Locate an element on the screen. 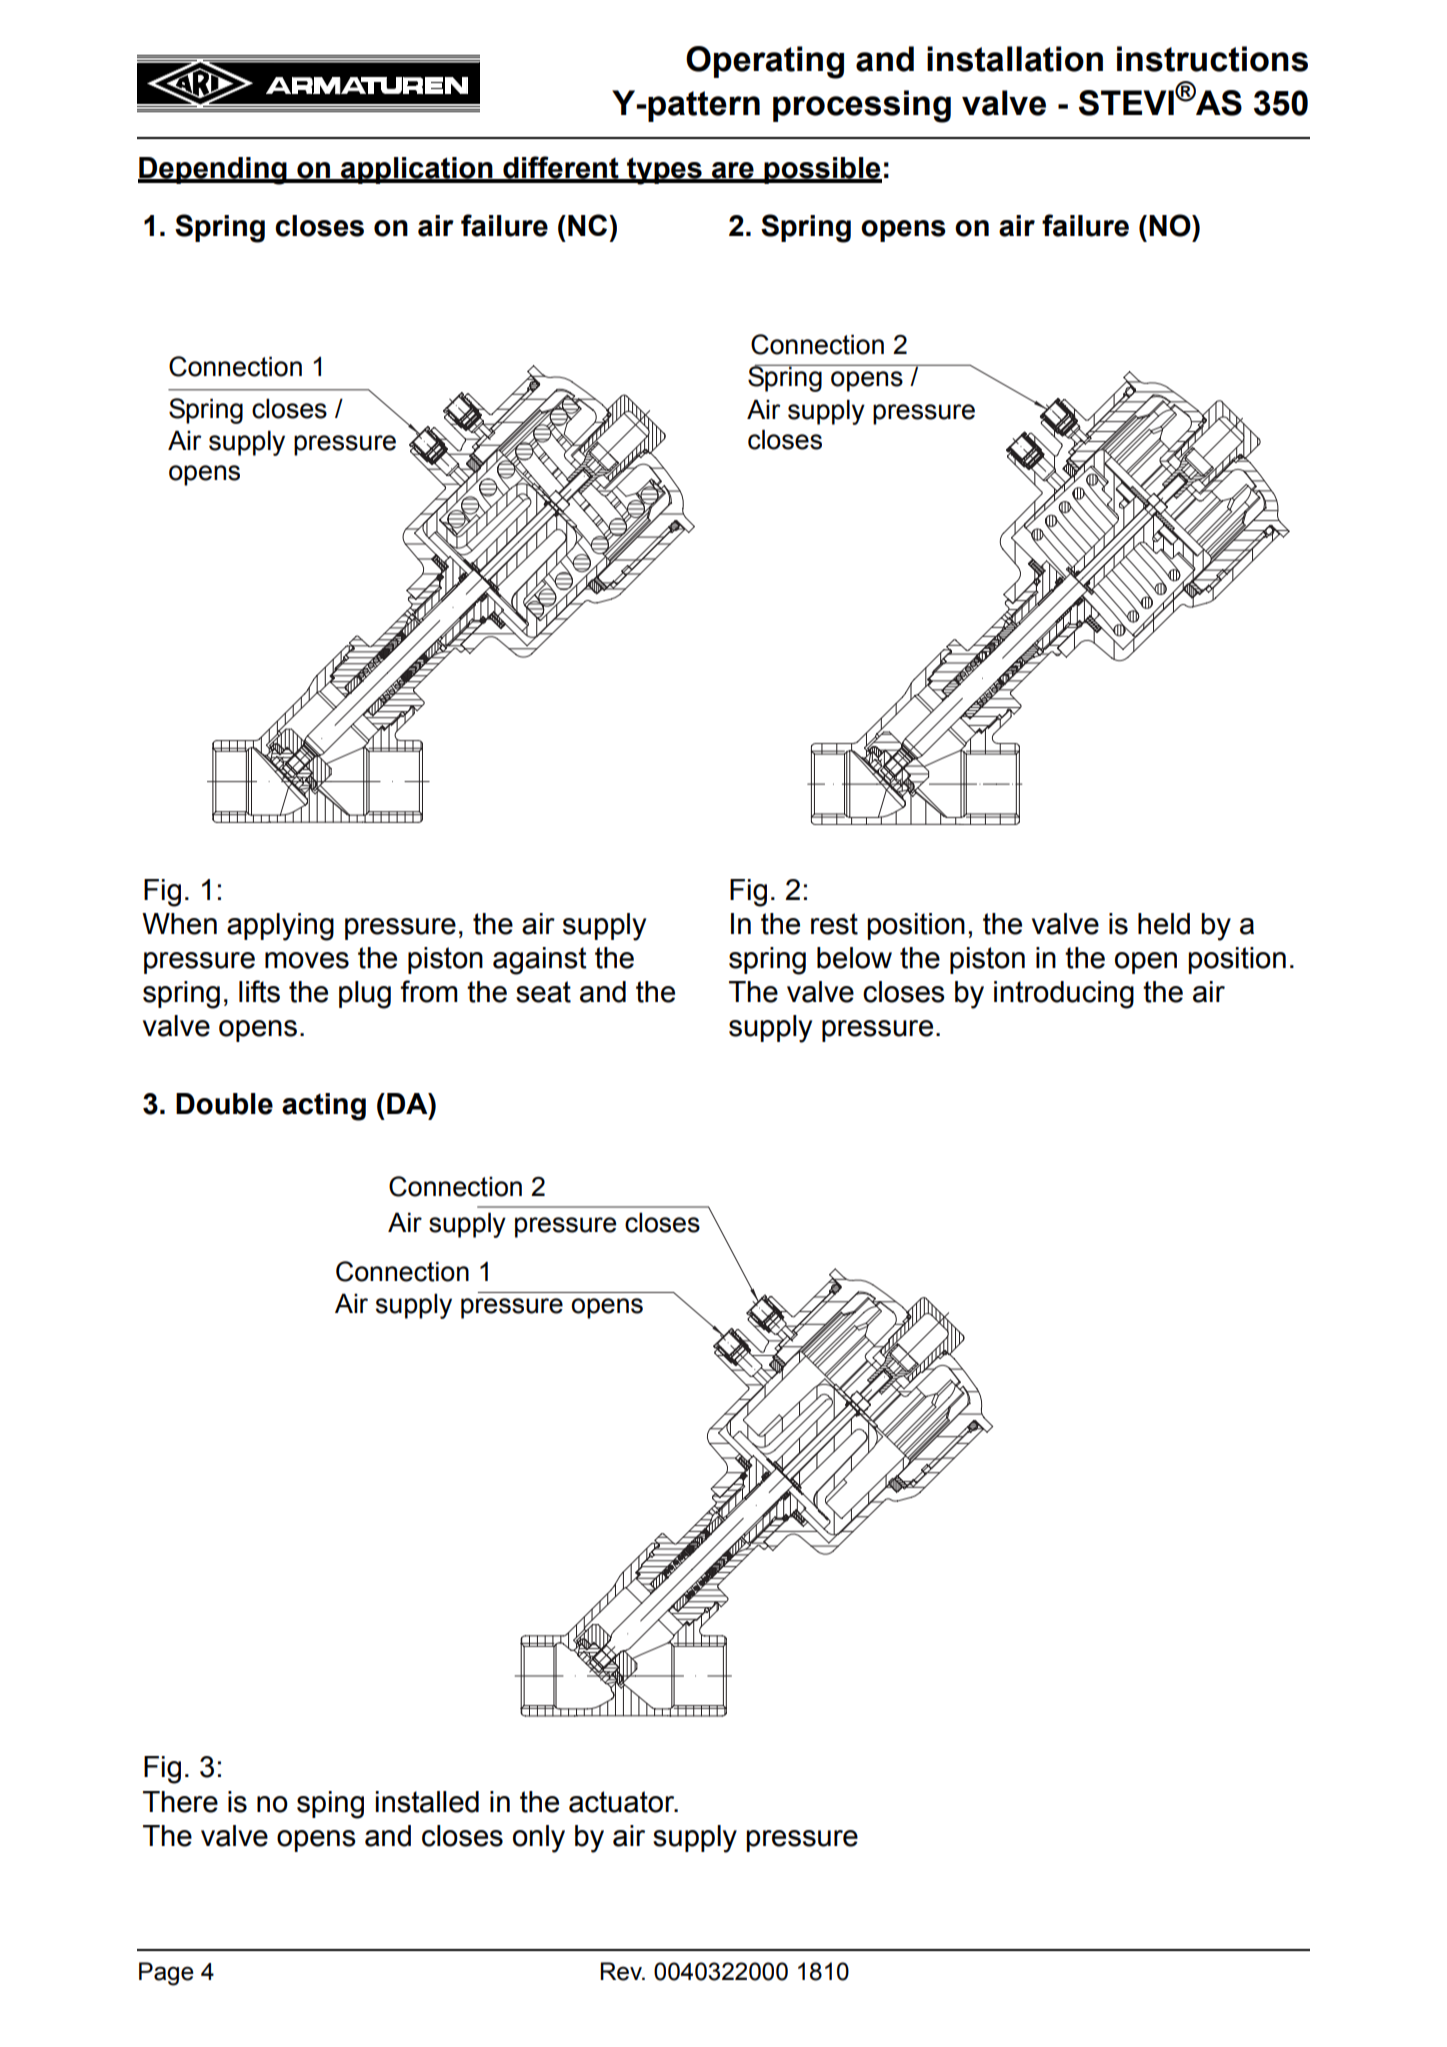 The image size is (1447, 2047). Depending is located at coordinates (213, 171).
